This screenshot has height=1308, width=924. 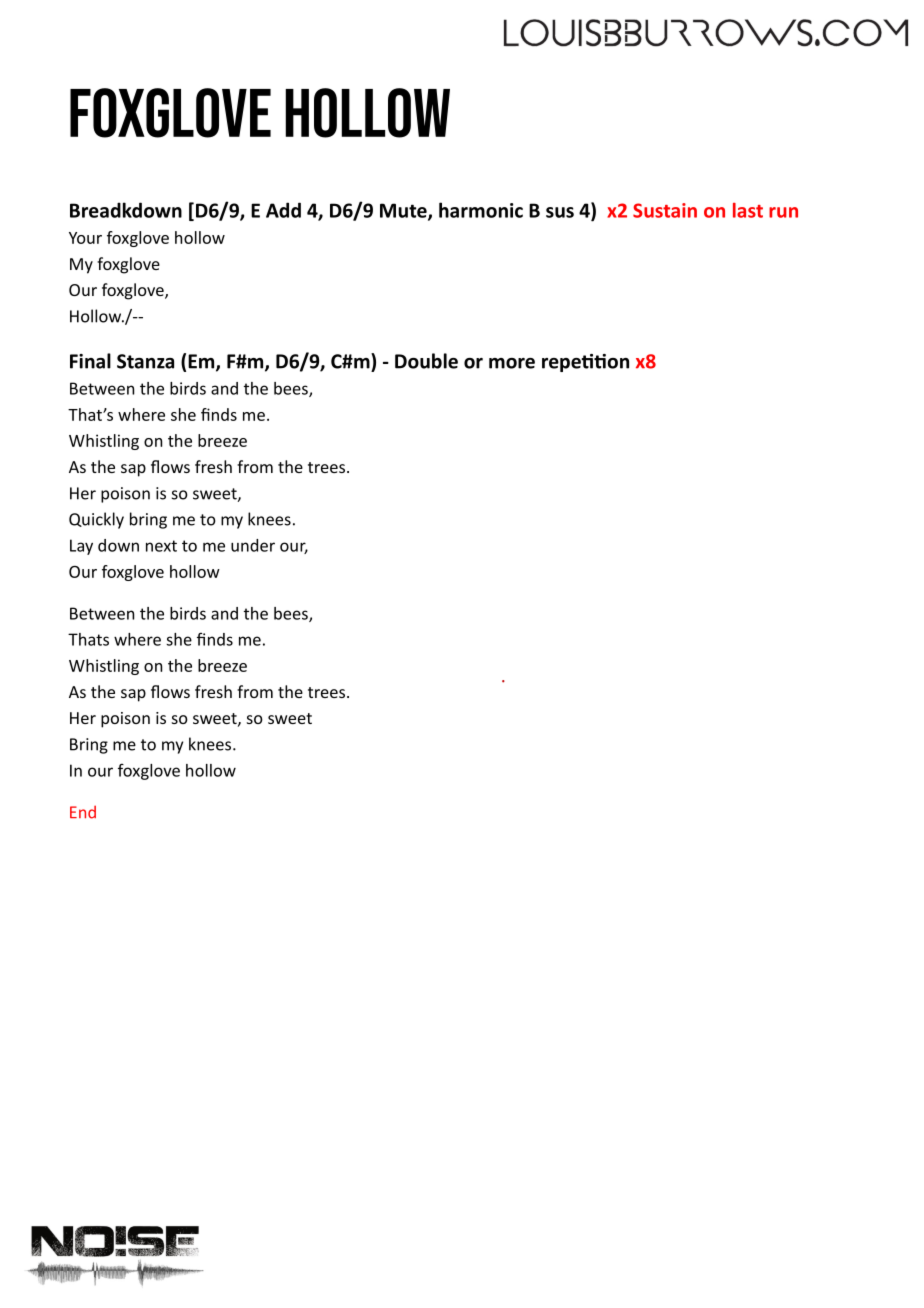 What do you see at coordinates (83, 812) in the screenshot?
I see `End` at bounding box center [83, 812].
